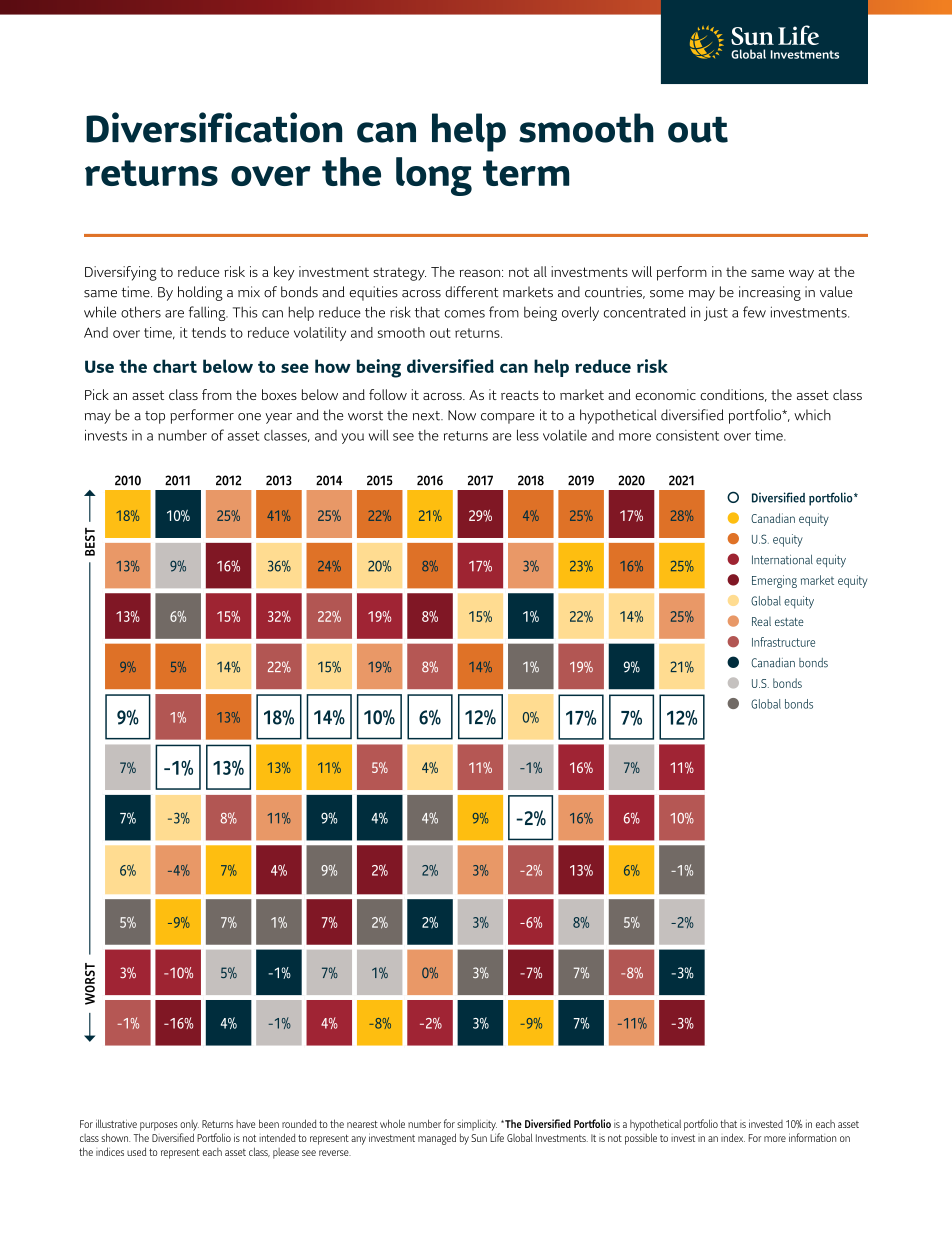  I want to click on only, so click(189, 1125).
